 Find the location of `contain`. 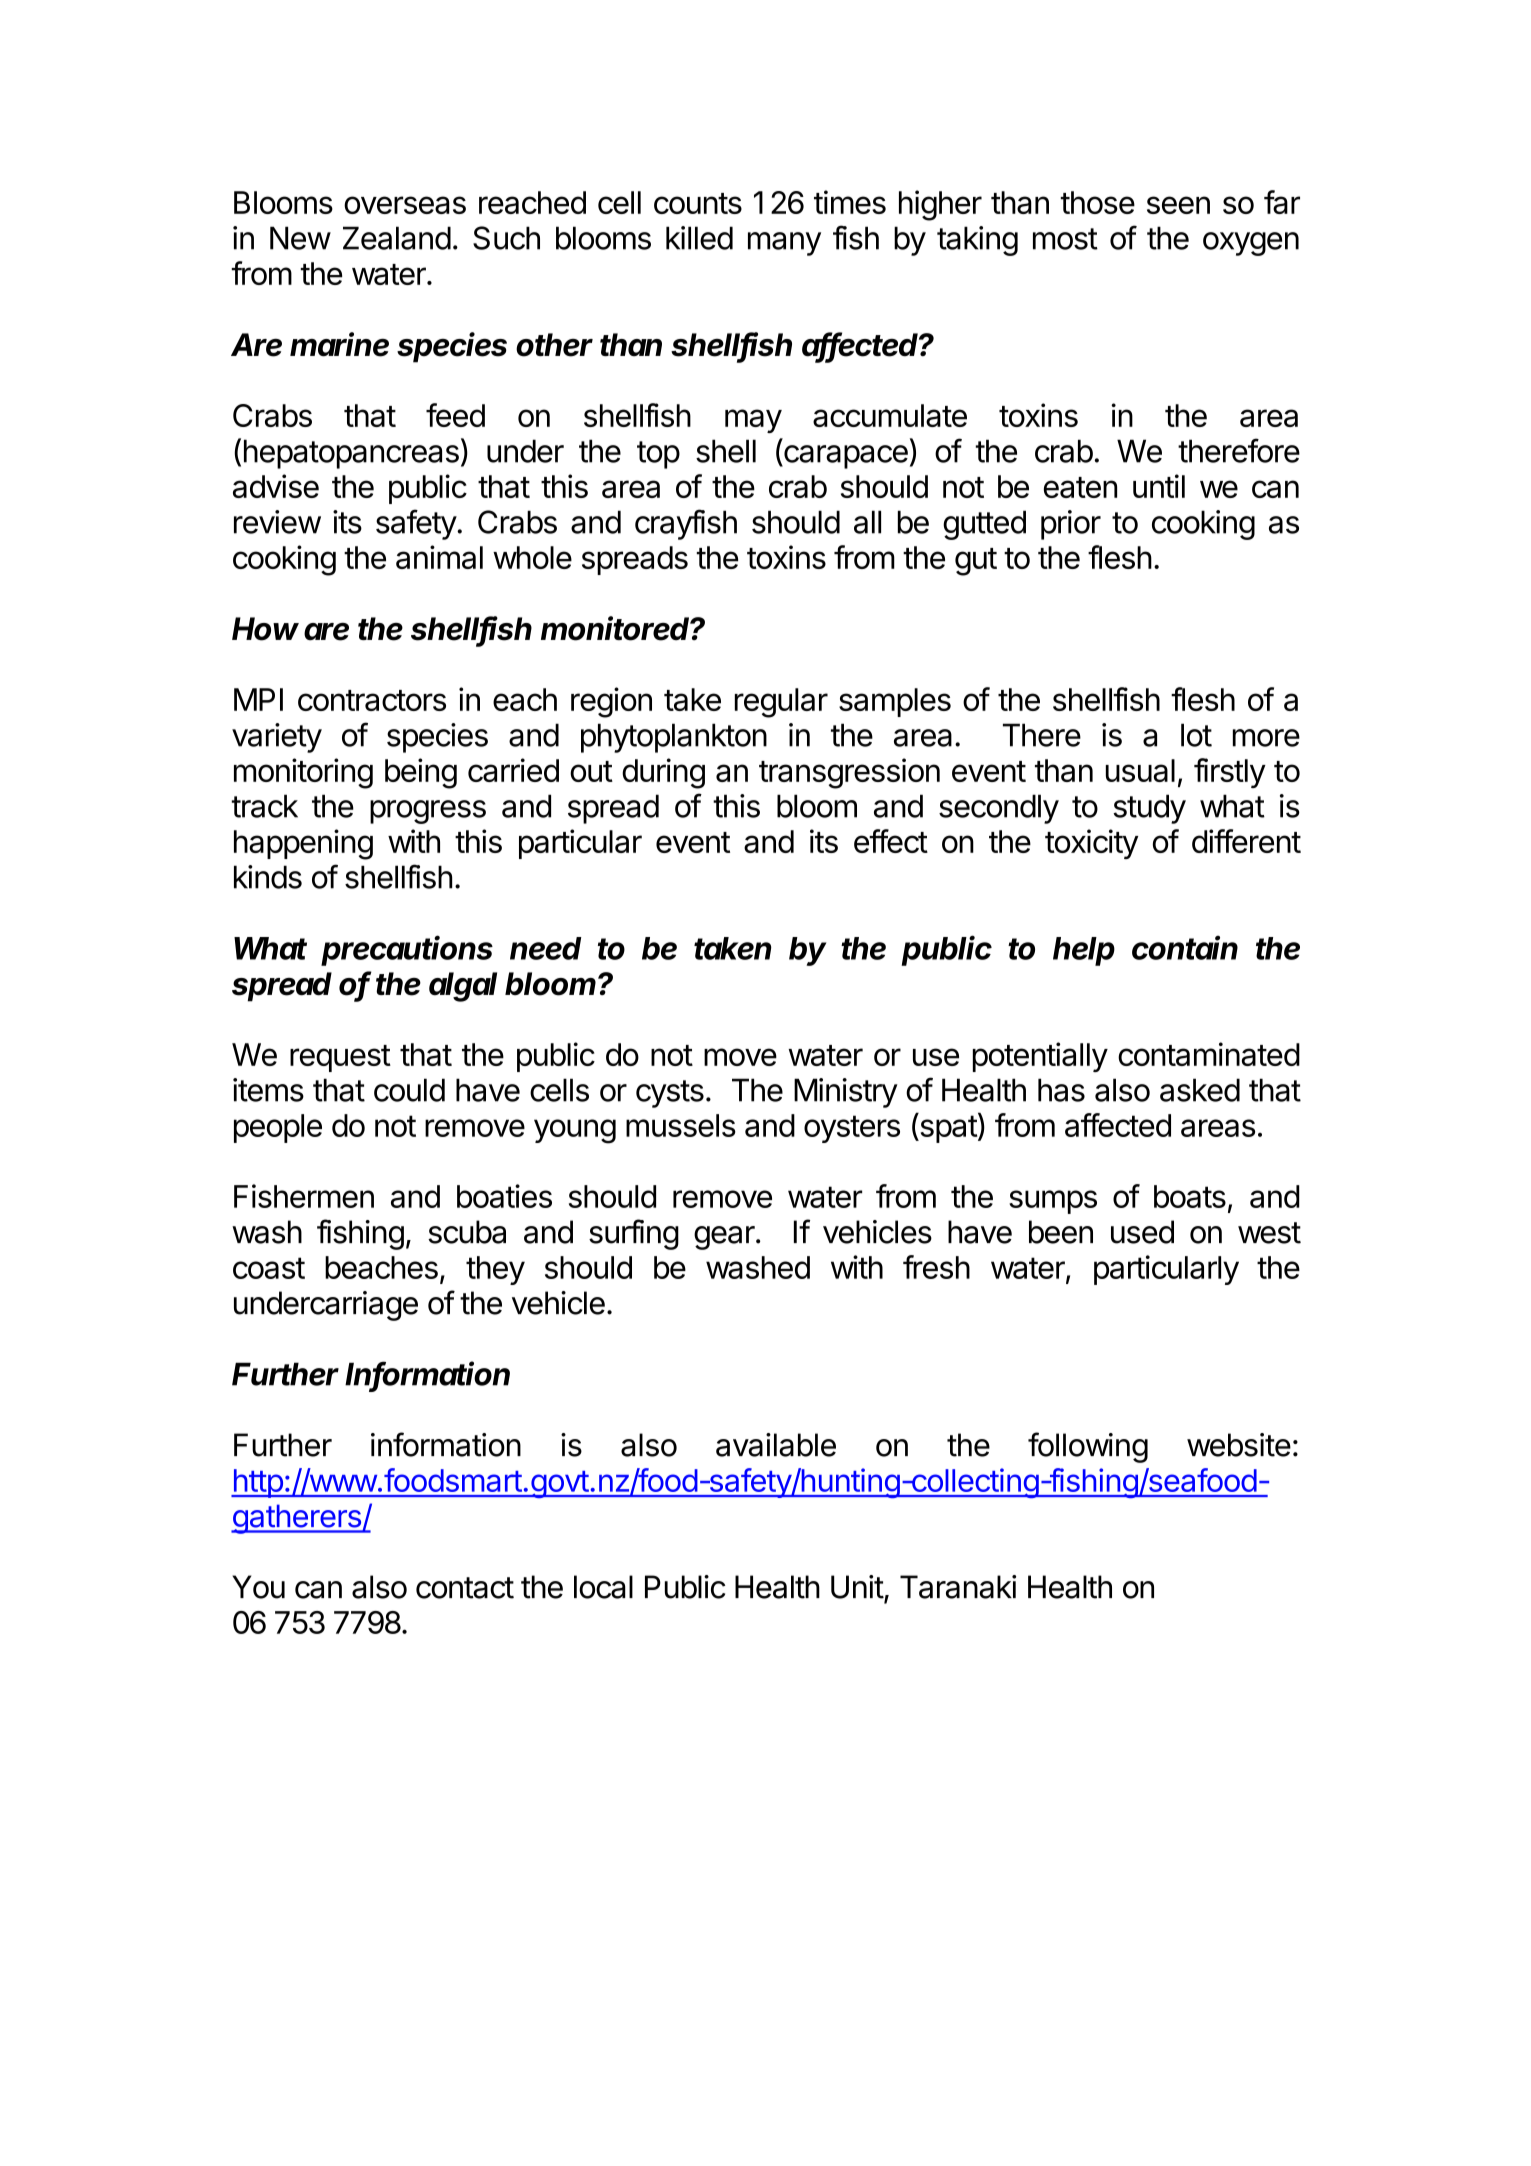

contain is located at coordinates (1185, 948).
